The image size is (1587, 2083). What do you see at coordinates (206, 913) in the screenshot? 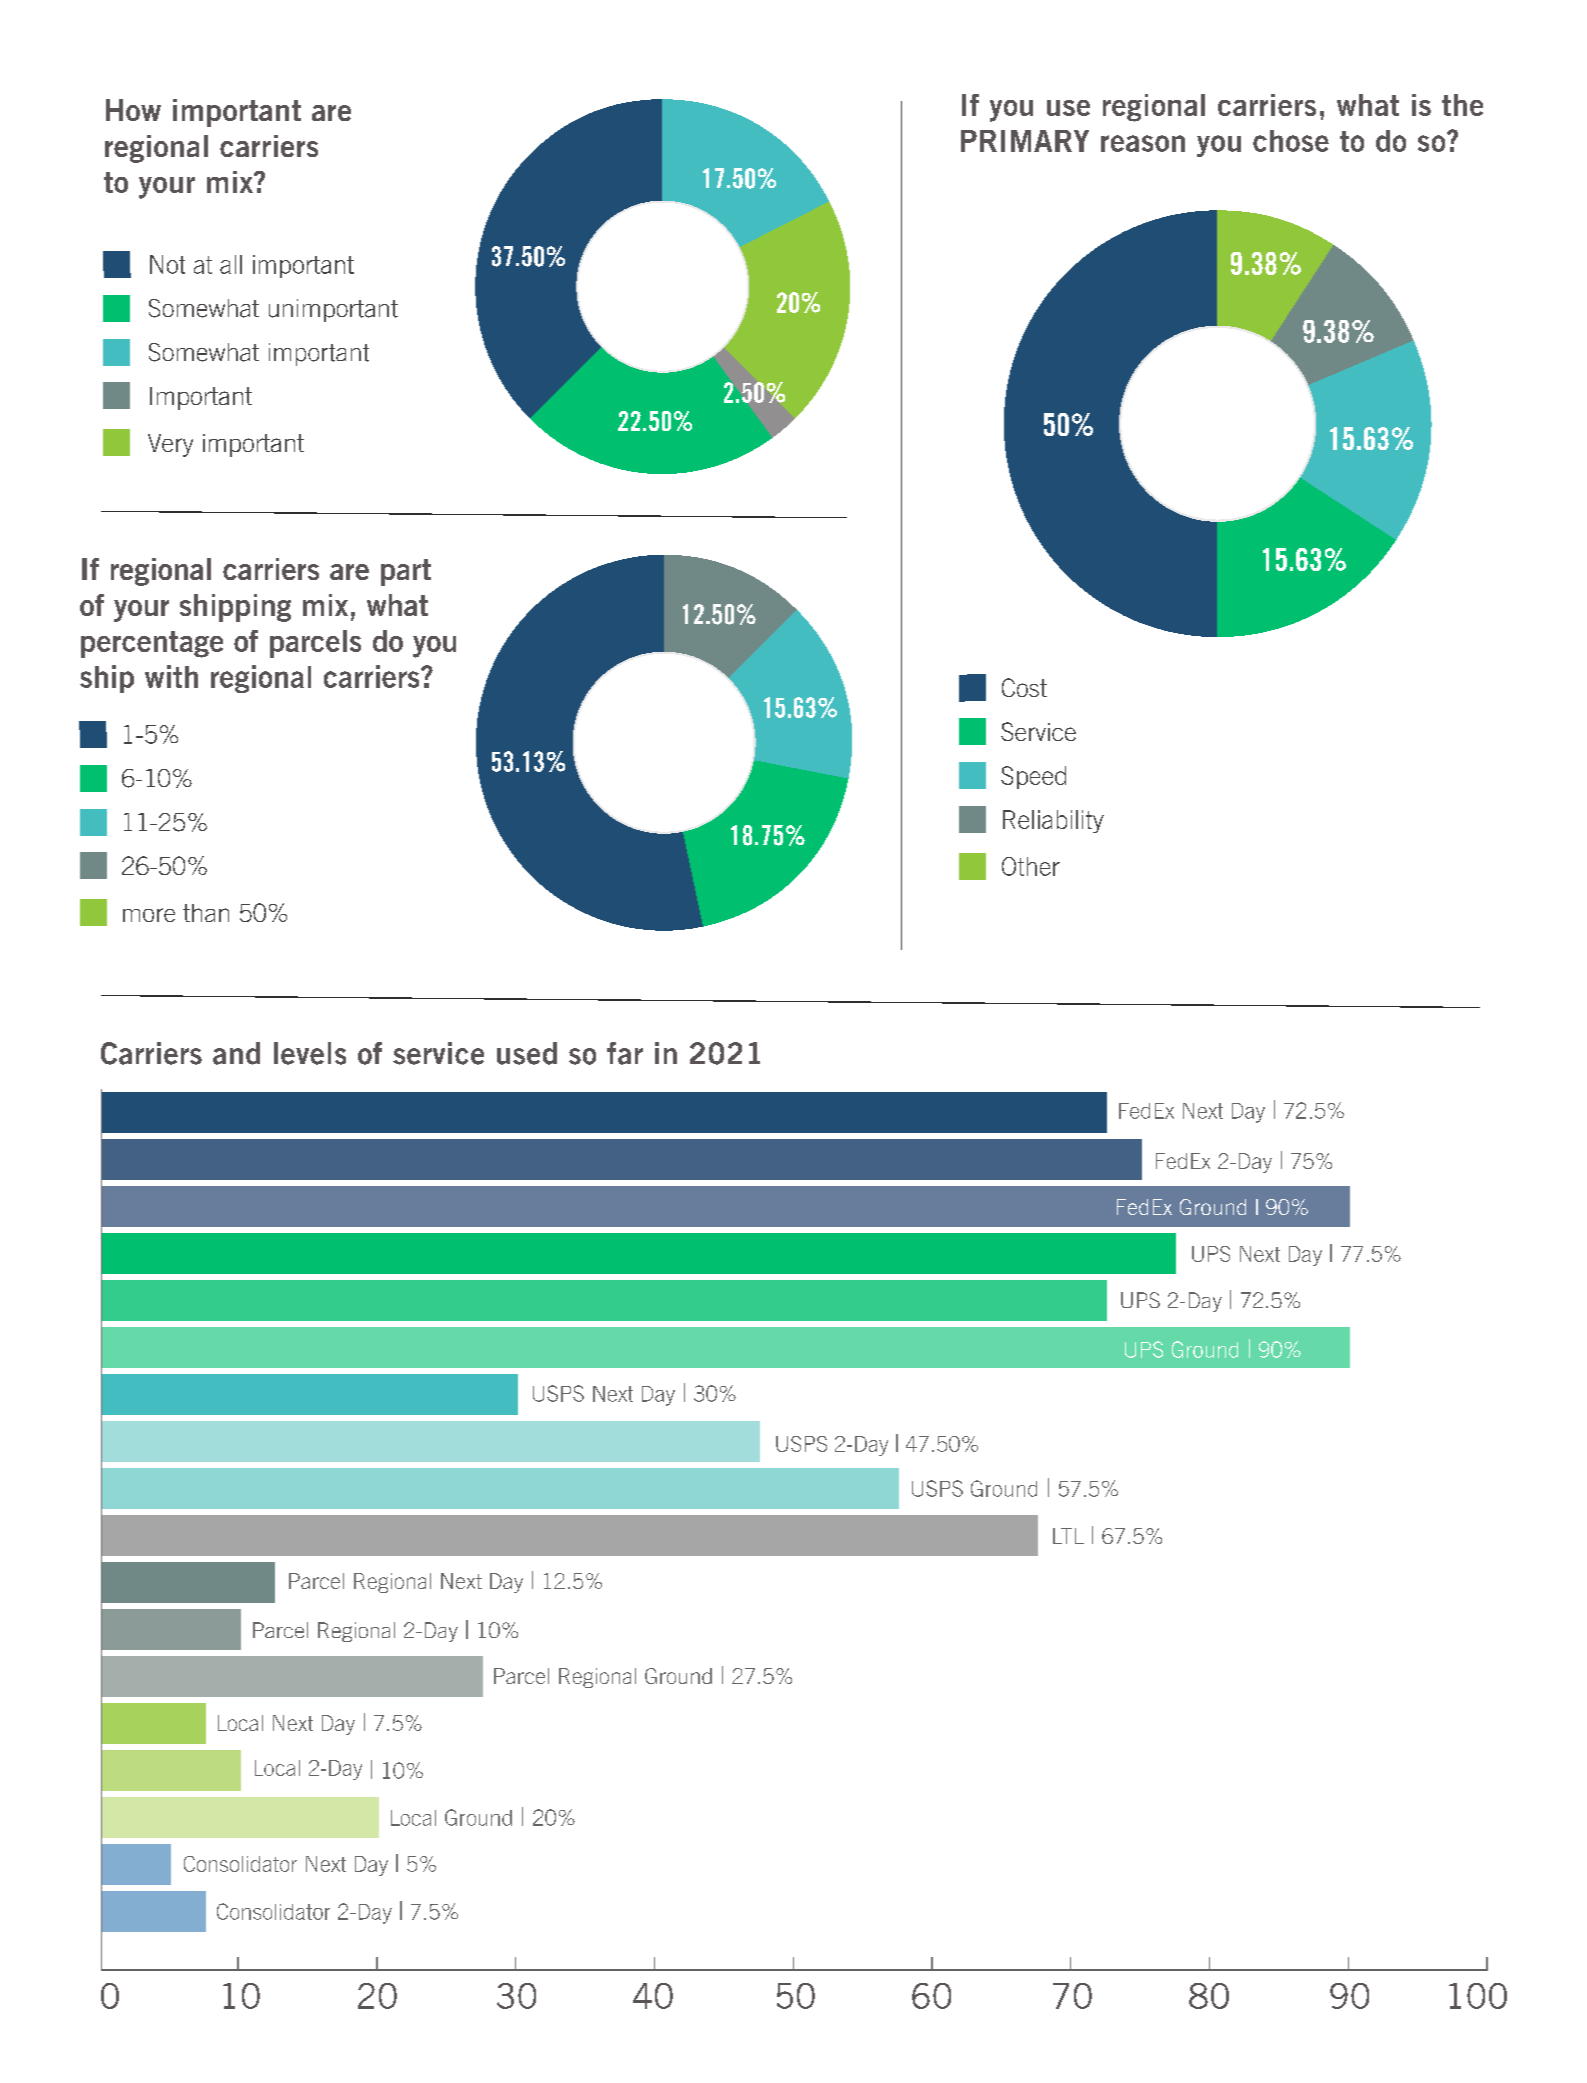
I see `than` at bounding box center [206, 913].
